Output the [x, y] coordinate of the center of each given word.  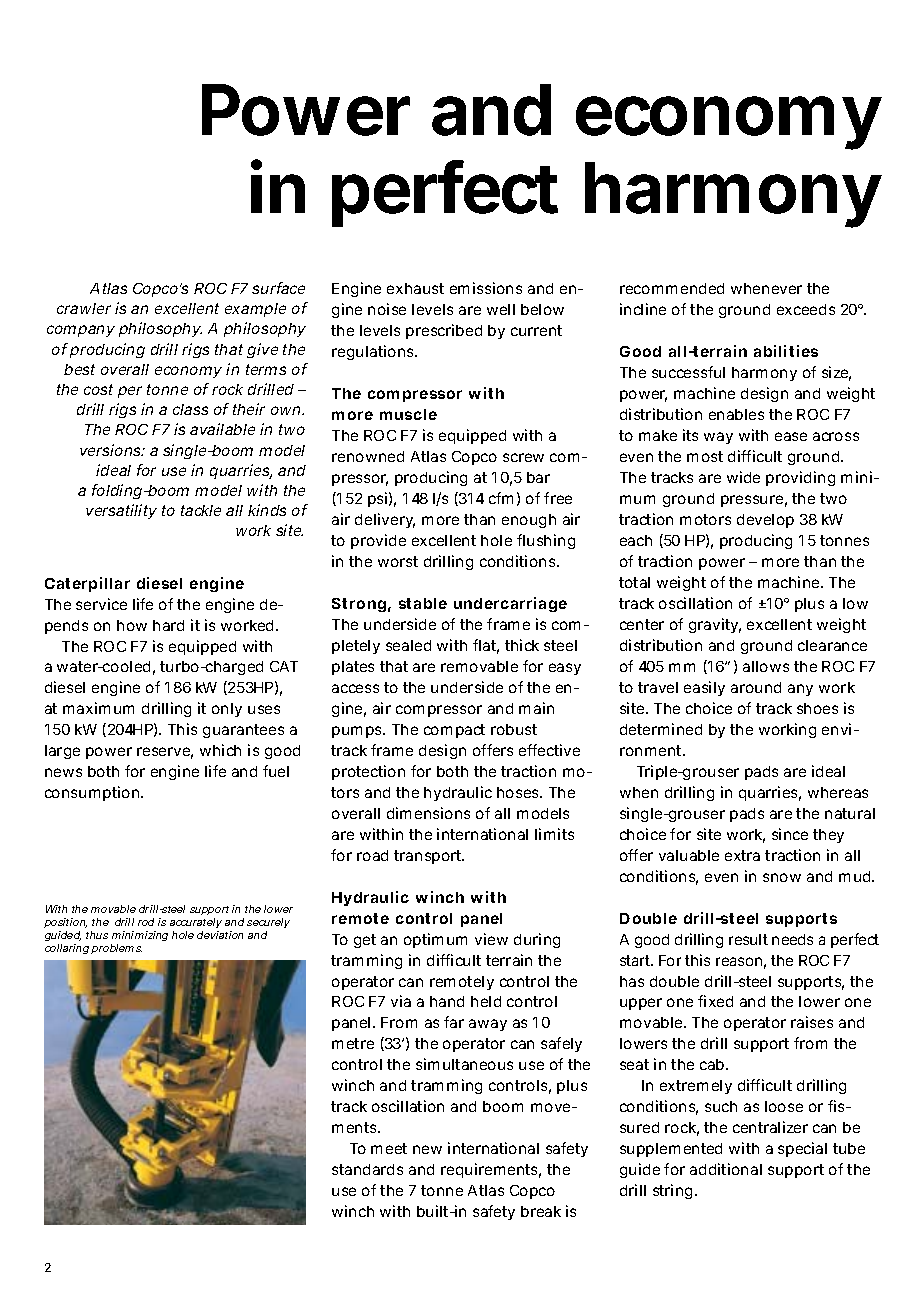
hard [168, 625]
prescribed [444, 331]
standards [367, 1169]
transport [429, 857]
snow [782, 877]
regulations [374, 352]
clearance [832, 645]
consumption [92, 793]
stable [423, 603]
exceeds [806, 309]
